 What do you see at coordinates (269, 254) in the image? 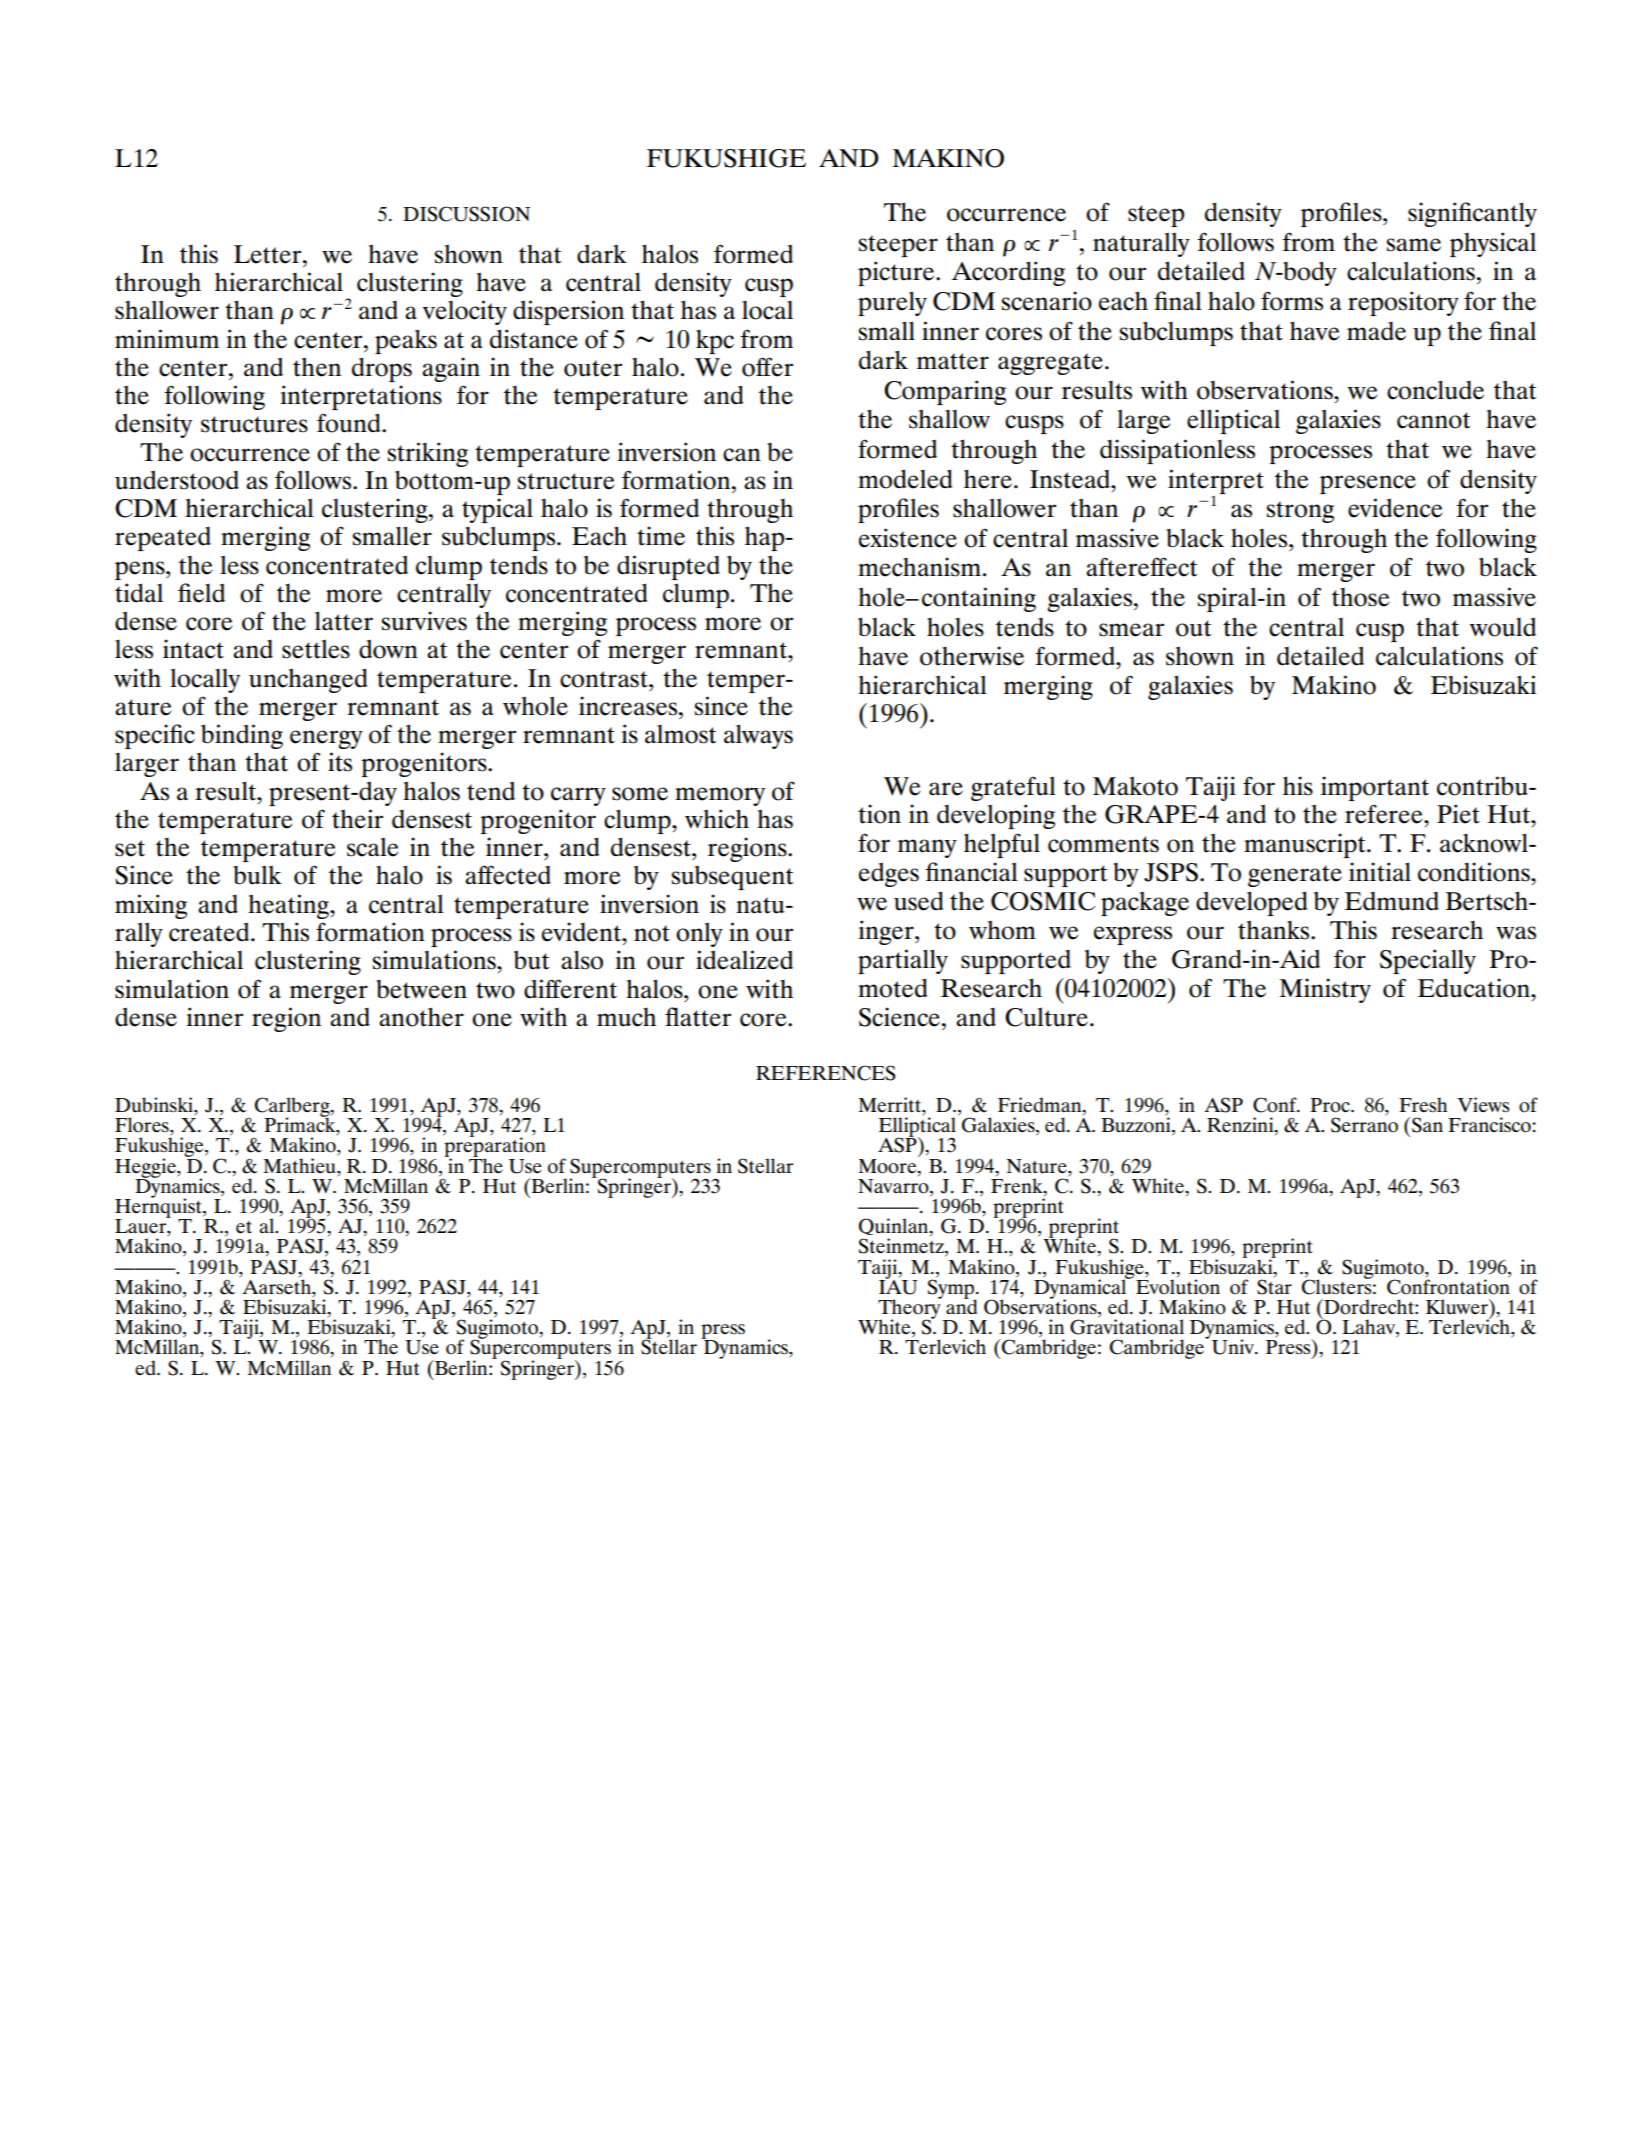
I see `Letter` at bounding box center [269, 254].
